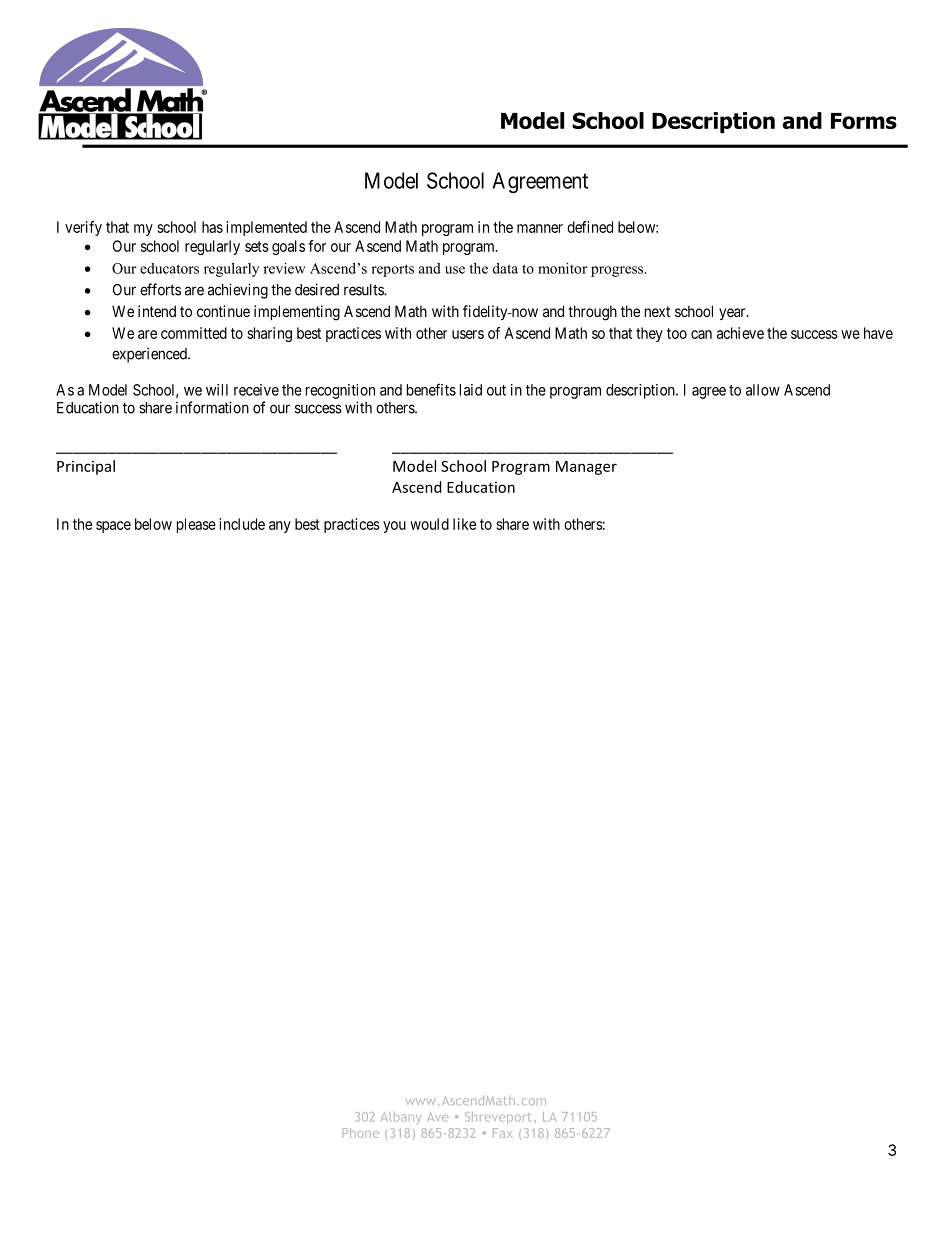  I want to click on would, so click(429, 524).
